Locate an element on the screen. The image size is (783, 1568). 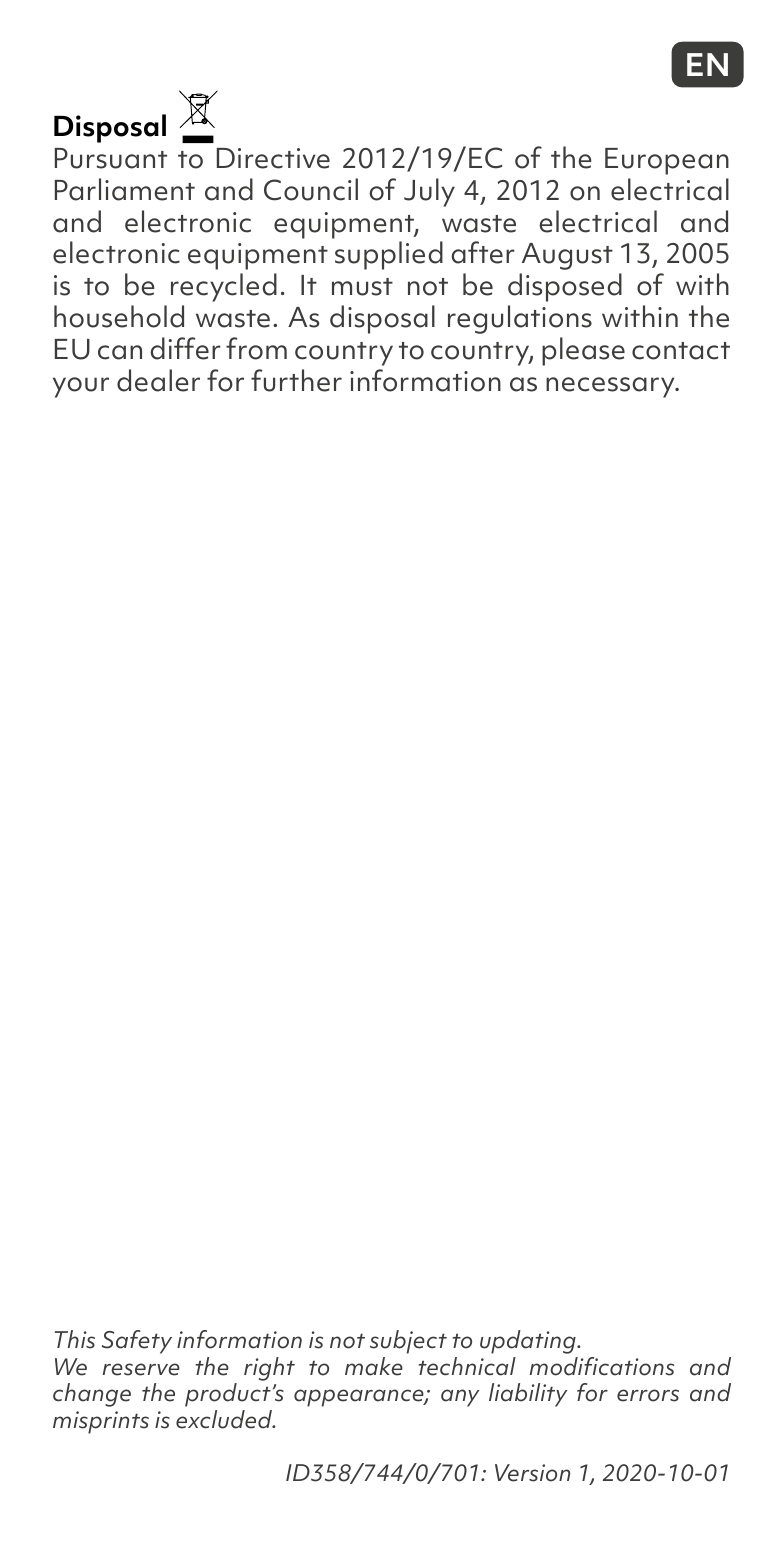
reserve is located at coordinates (141, 1369).
